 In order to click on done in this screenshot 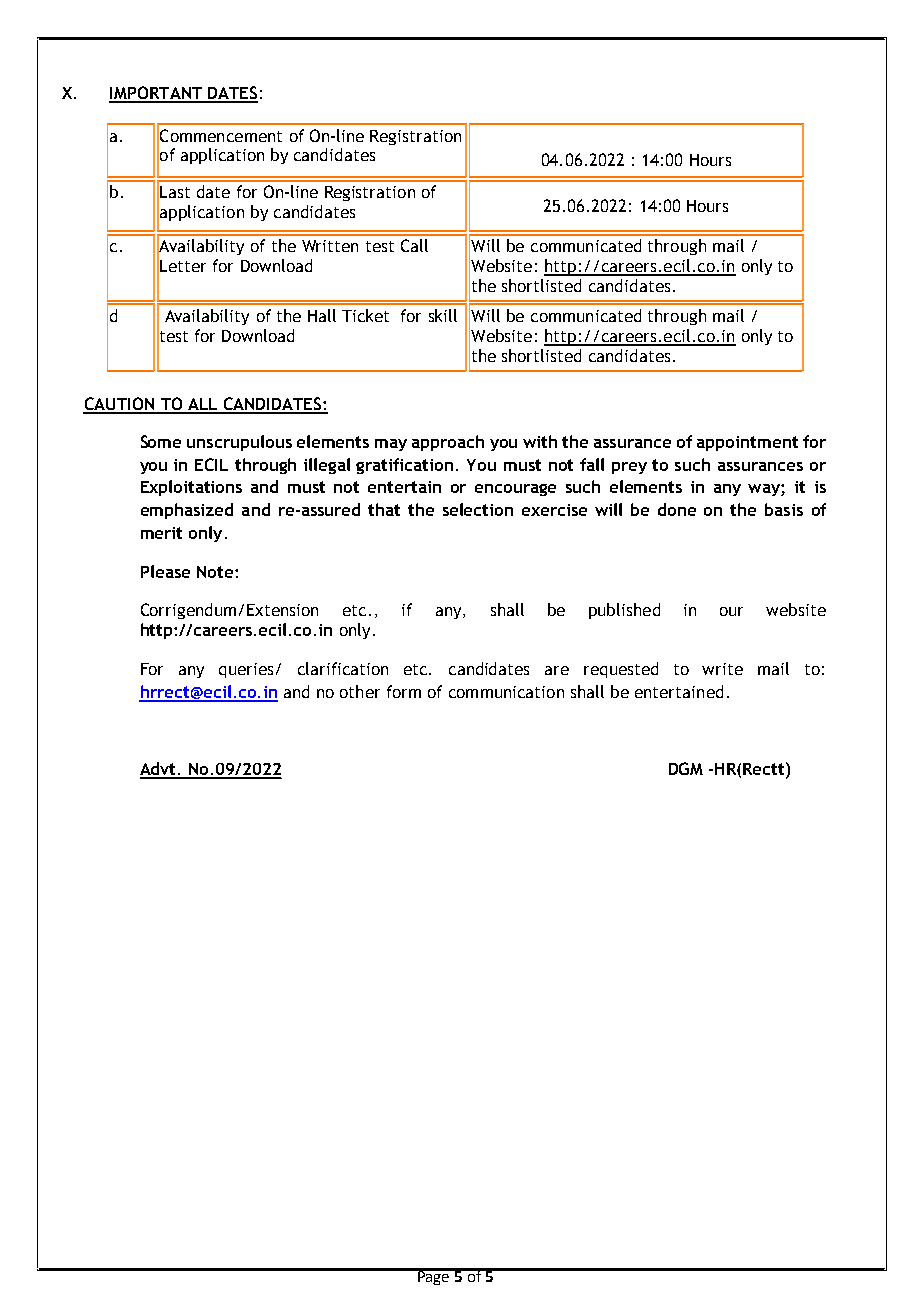, I will do `click(677, 509)`.
